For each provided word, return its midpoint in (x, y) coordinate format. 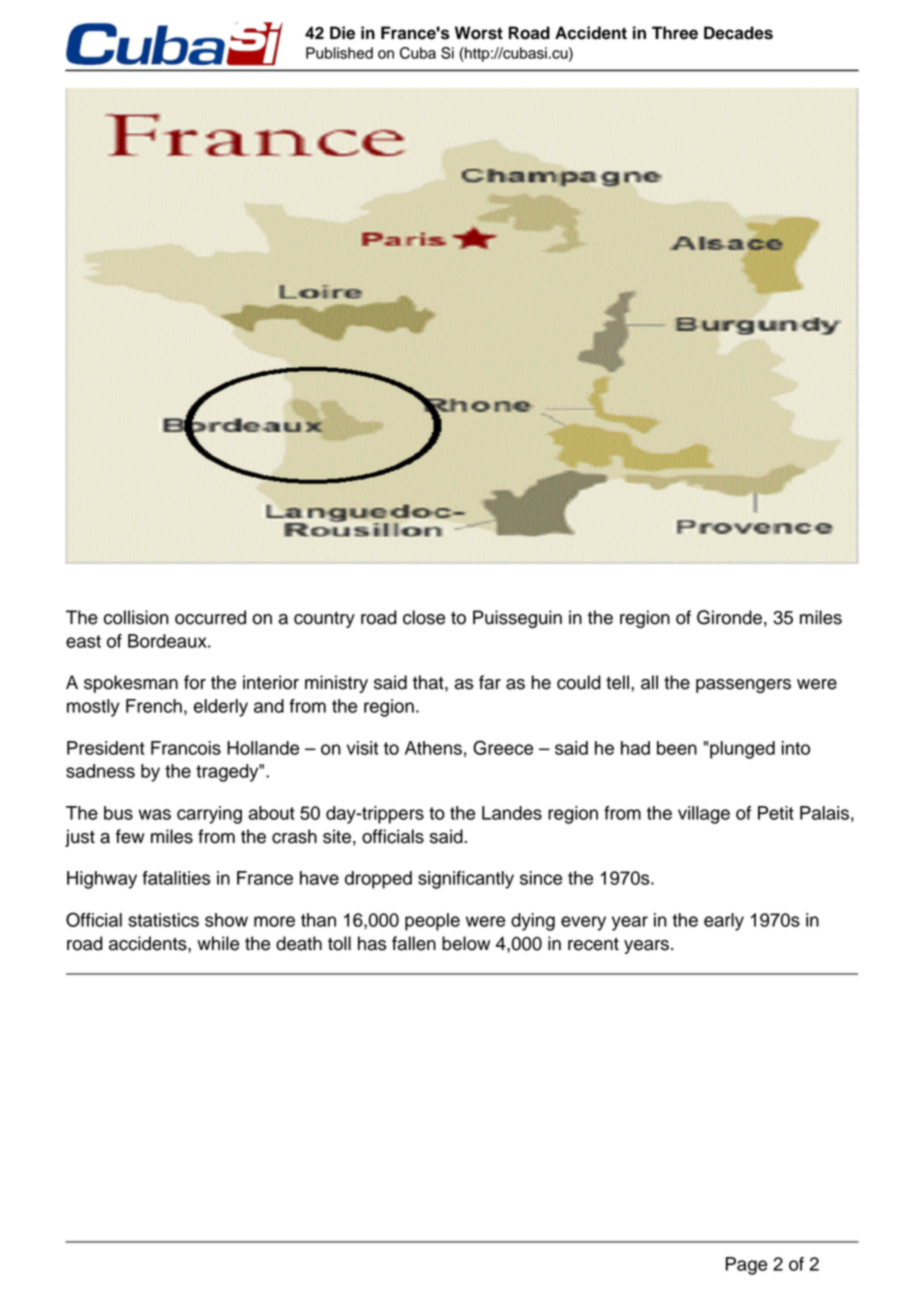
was (154, 814)
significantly (466, 880)
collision (136, 617)
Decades (738, 33)
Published (339, 53)
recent (593, 944)
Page (746, 1266)
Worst (479, 33)
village (704, 815)
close (424, 617)
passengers (743, 686)
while (218, 943)
